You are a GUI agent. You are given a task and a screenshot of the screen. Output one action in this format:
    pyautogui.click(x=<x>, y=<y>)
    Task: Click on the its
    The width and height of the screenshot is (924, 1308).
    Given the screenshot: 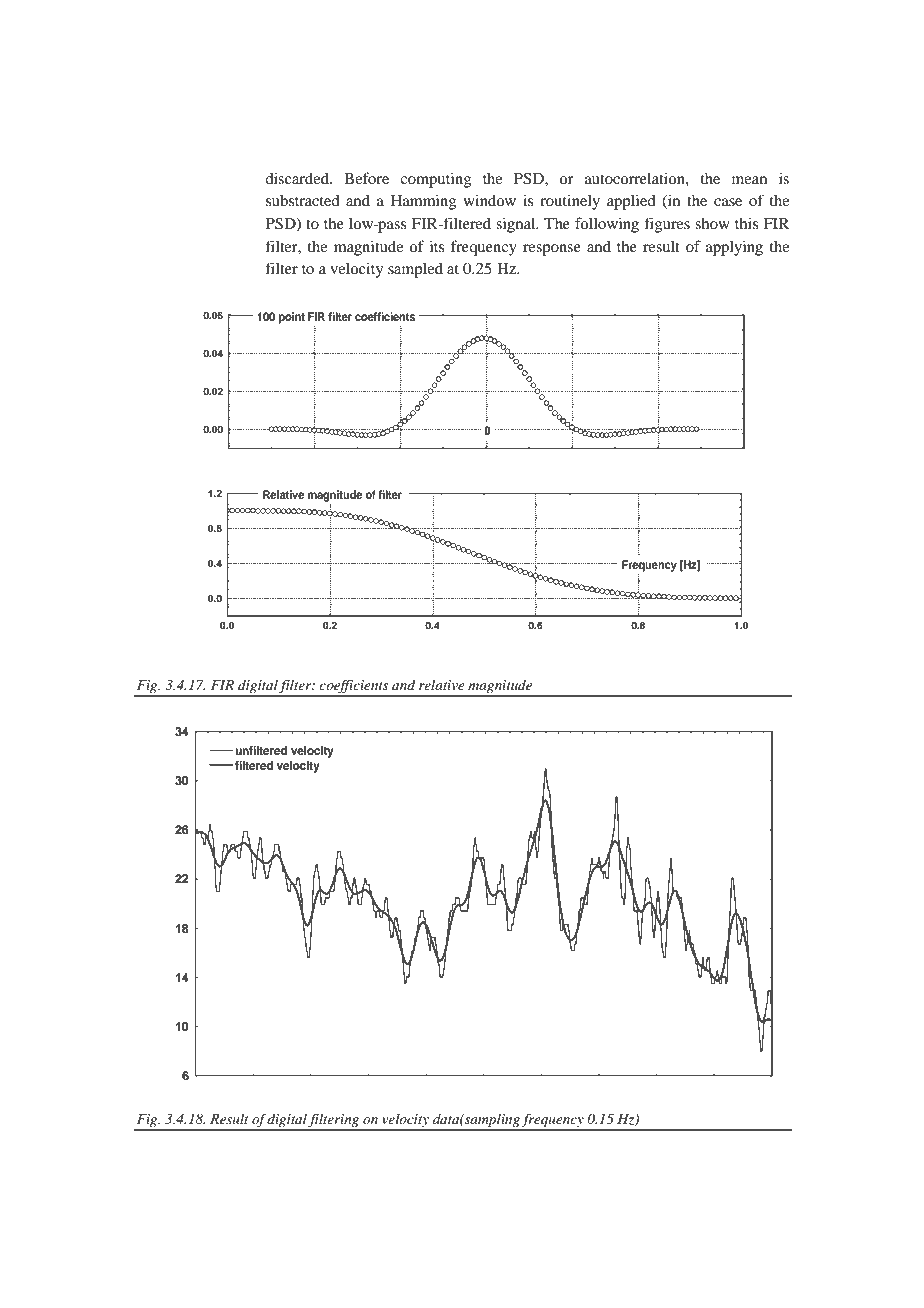 What is the action you would take?
    pyautogui.click(x=437, y=246)
